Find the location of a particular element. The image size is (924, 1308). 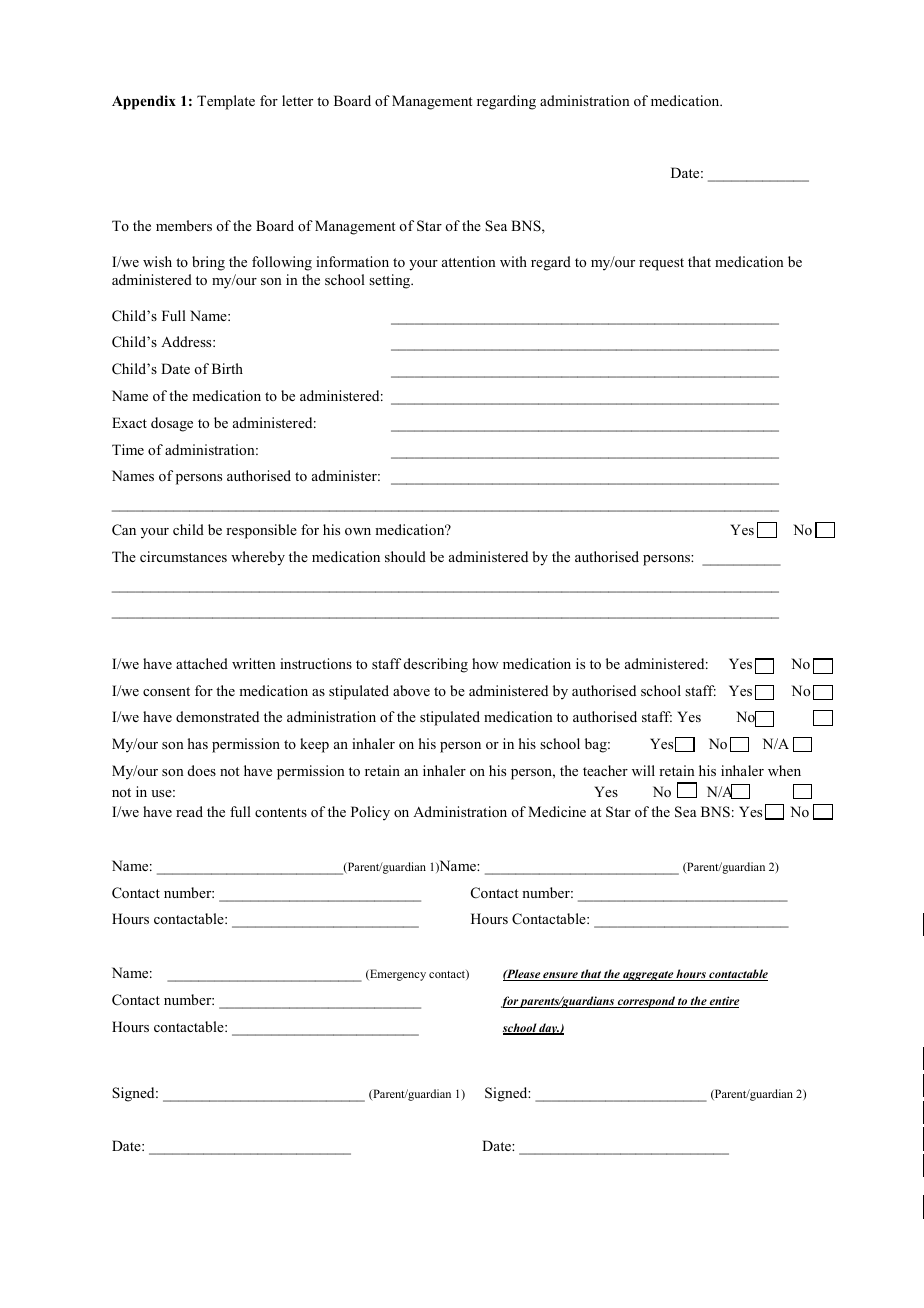

Policy is located at coordinates (370, 813).
